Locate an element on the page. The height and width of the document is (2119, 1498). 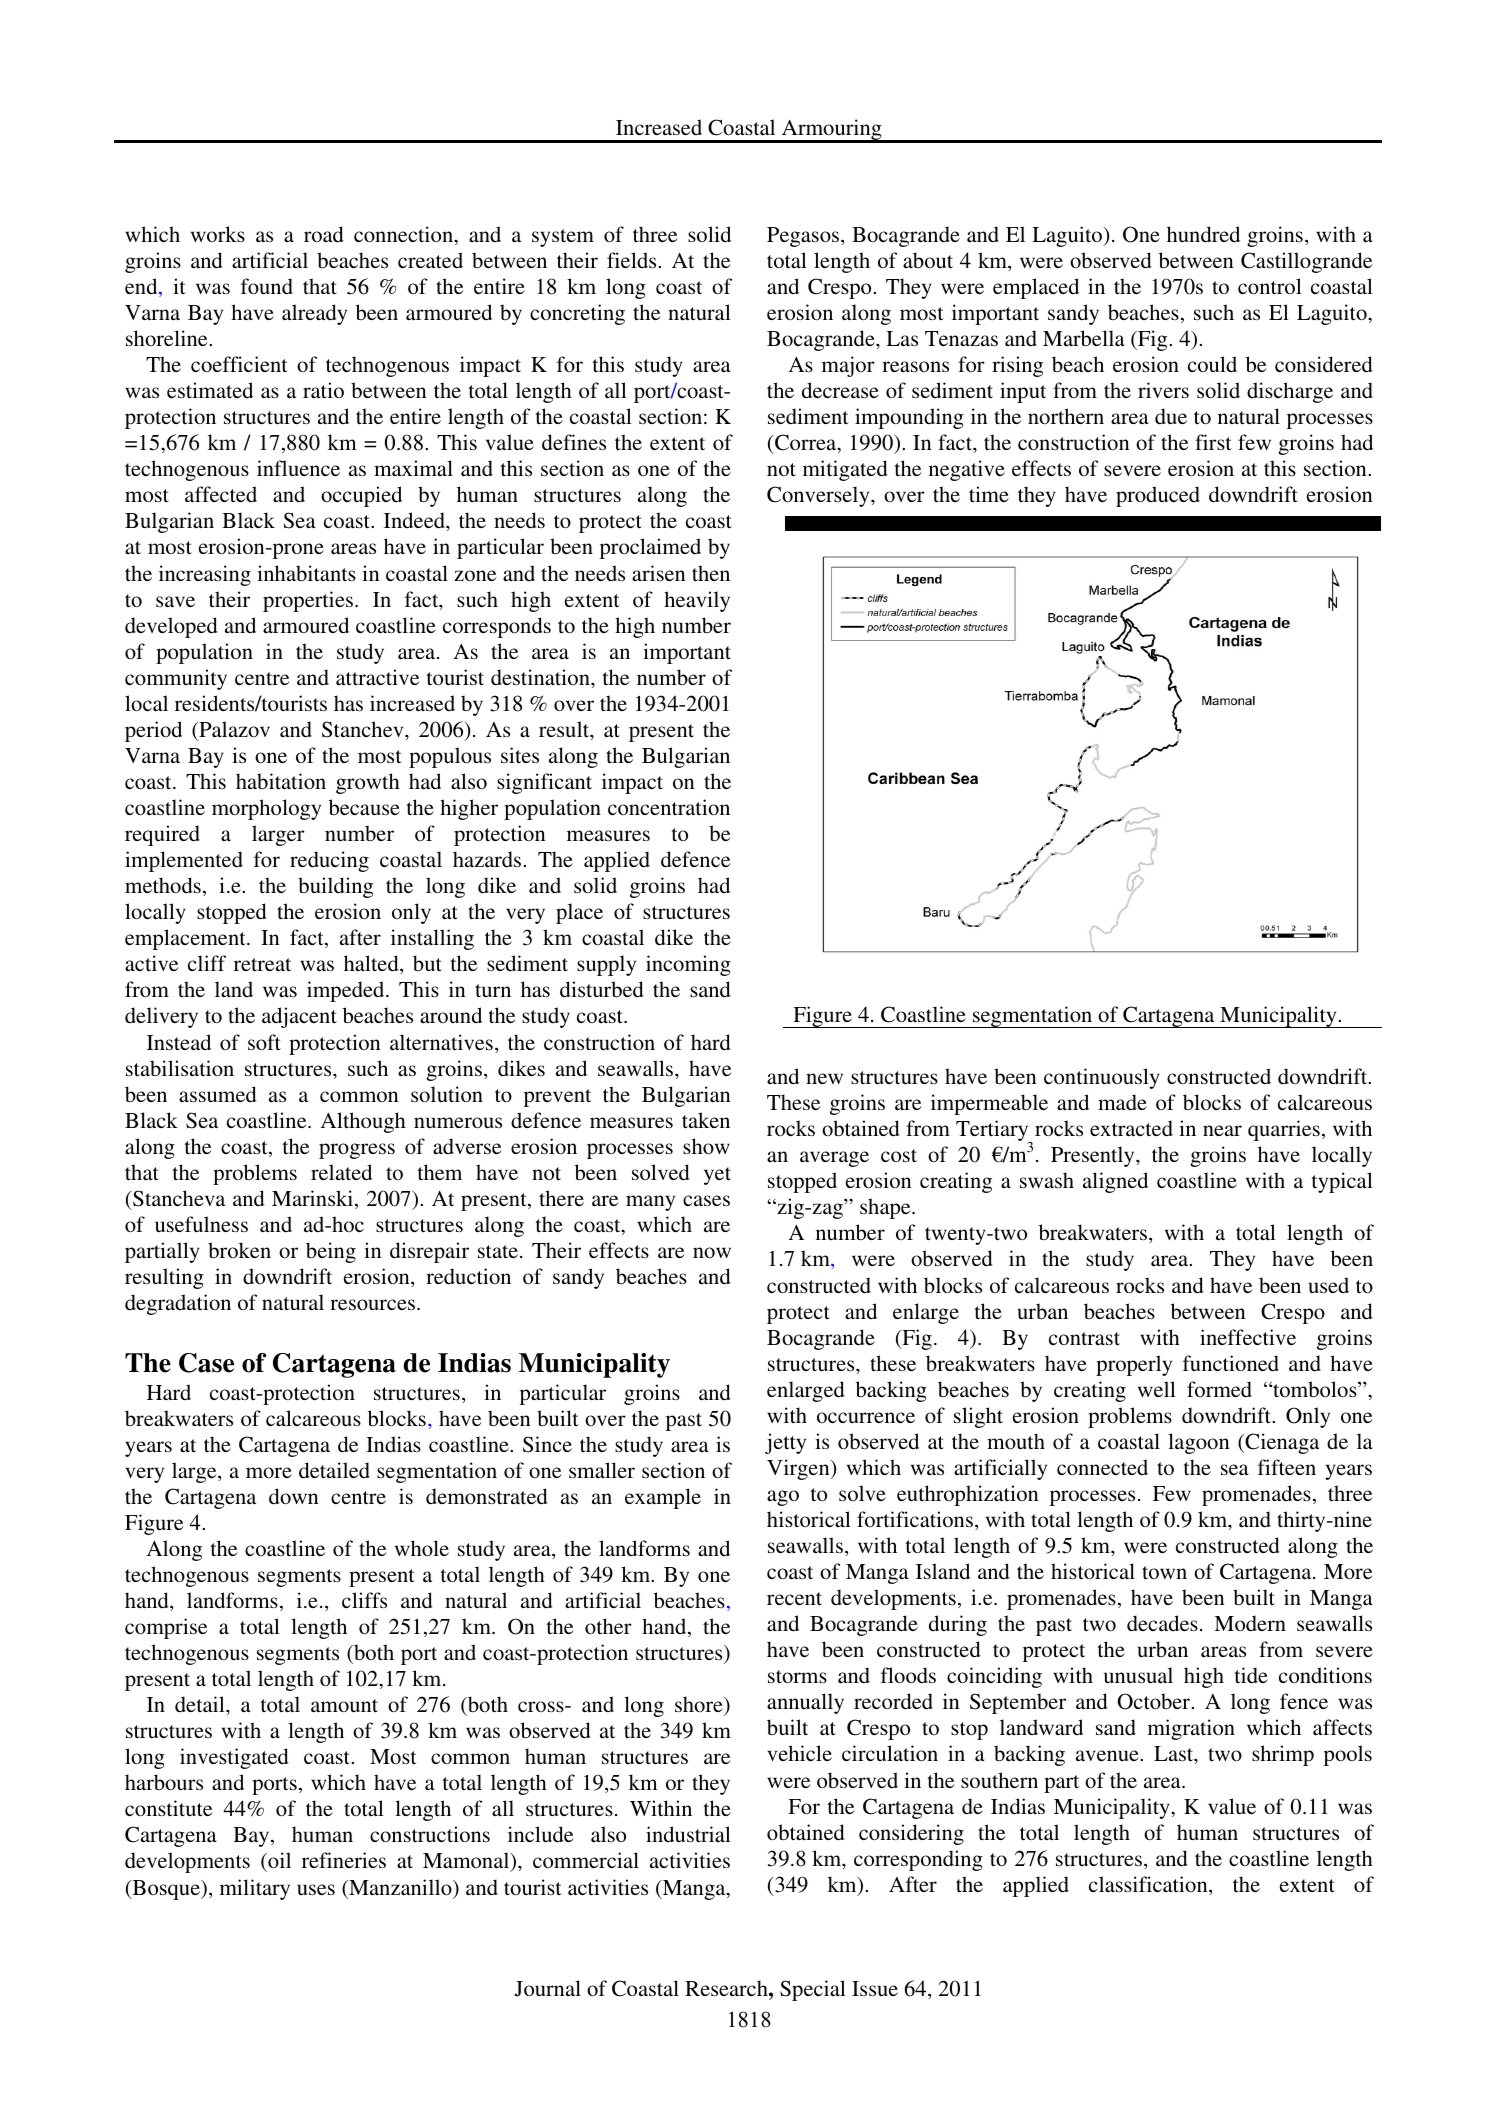
taken is located at coordinates (706, 1120).
